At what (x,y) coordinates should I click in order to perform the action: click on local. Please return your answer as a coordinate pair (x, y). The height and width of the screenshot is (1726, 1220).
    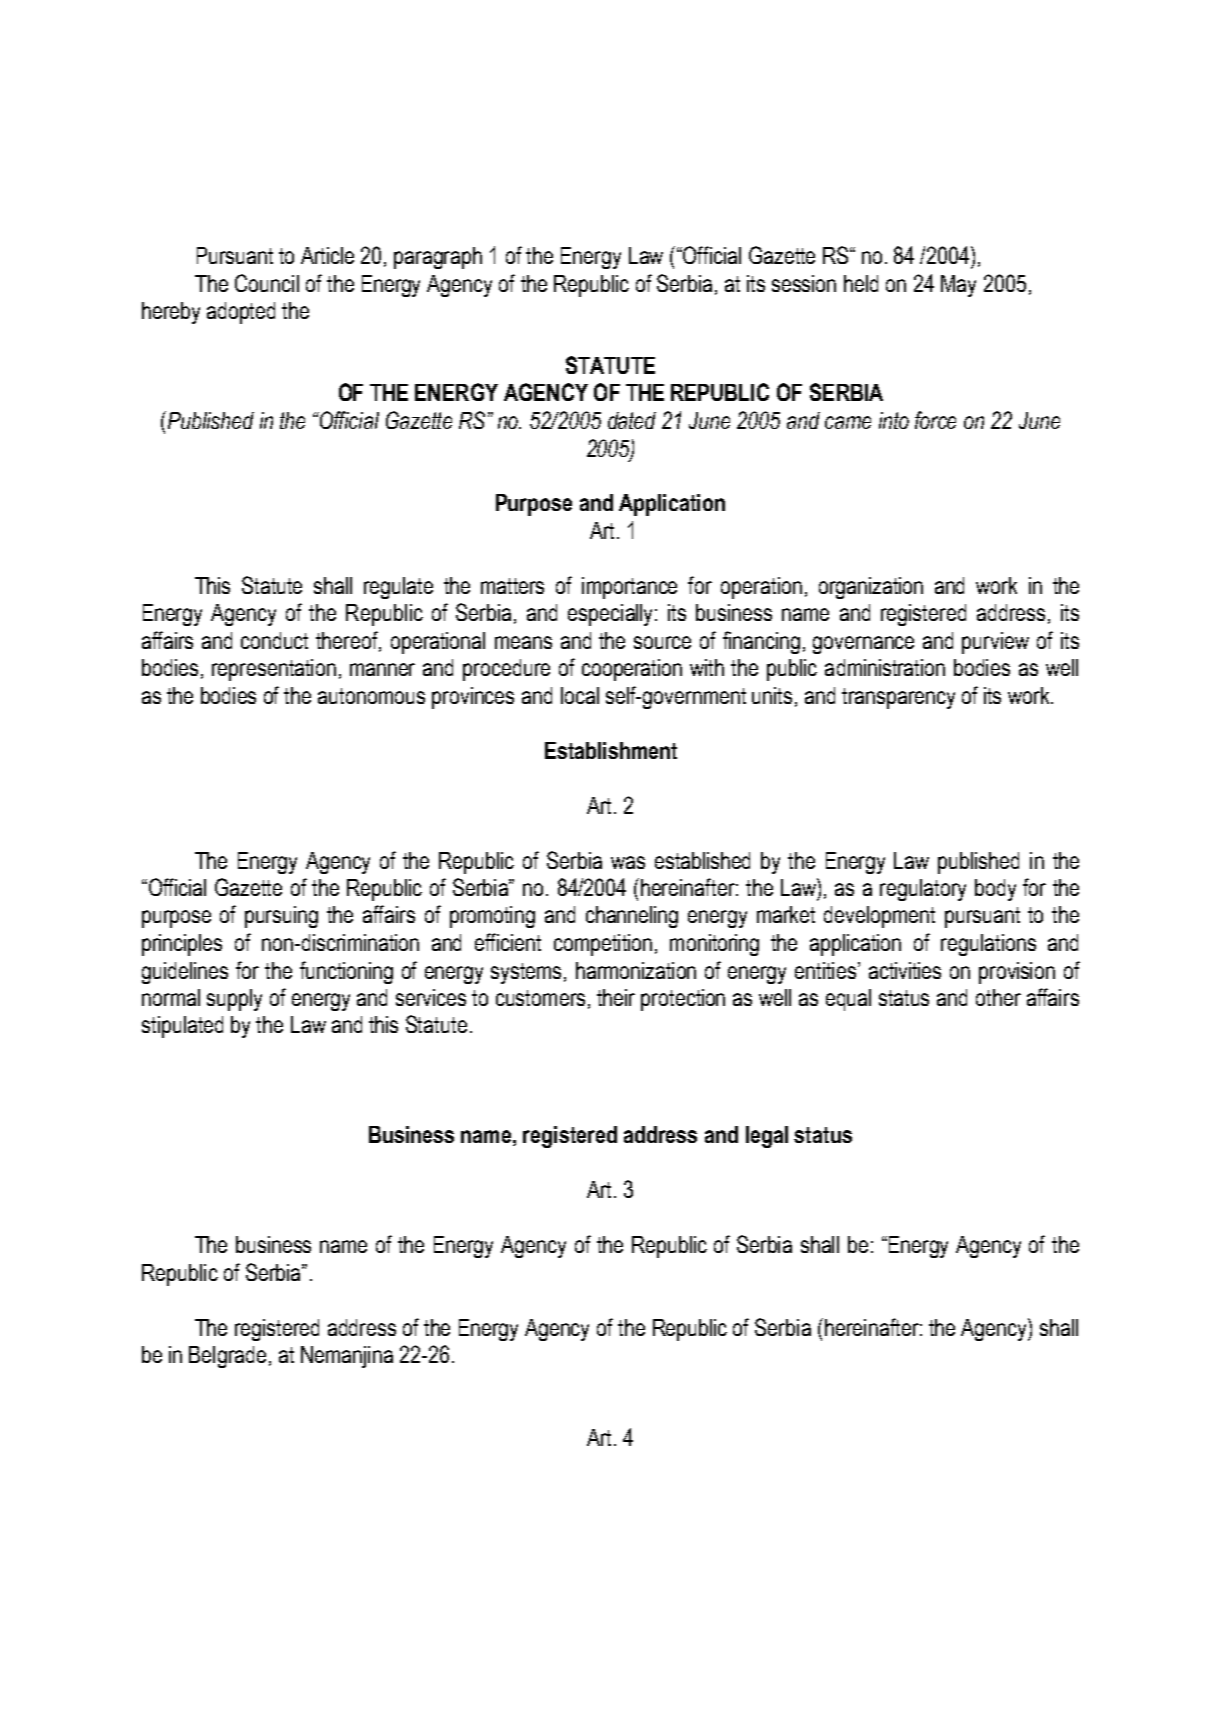
    Looking at the image, I should click on (580, 695).
